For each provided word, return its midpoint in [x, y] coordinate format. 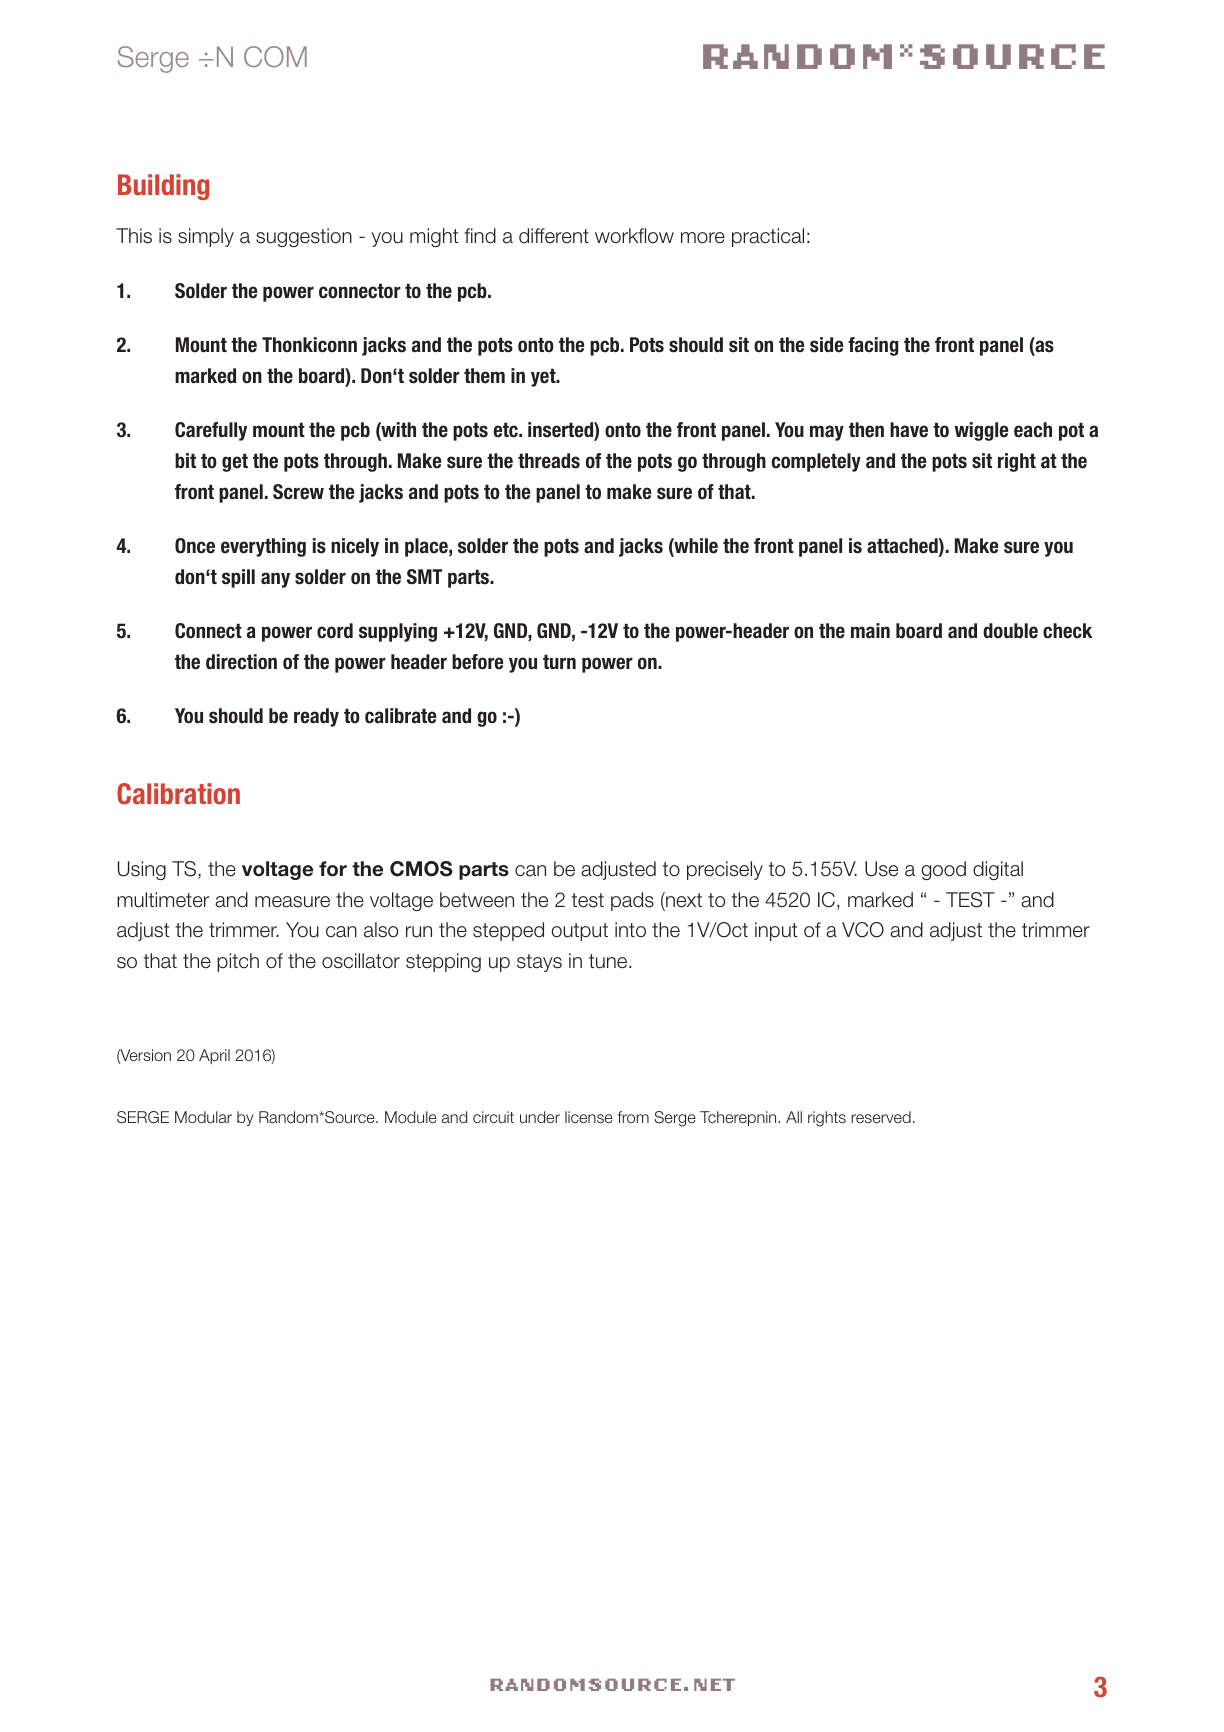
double [1010, 631]
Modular [203, 1117]
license [589, 1117]
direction [241, 662]
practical [768, 237]
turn [559, 662]
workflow [634, 236]
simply [206, 237]
